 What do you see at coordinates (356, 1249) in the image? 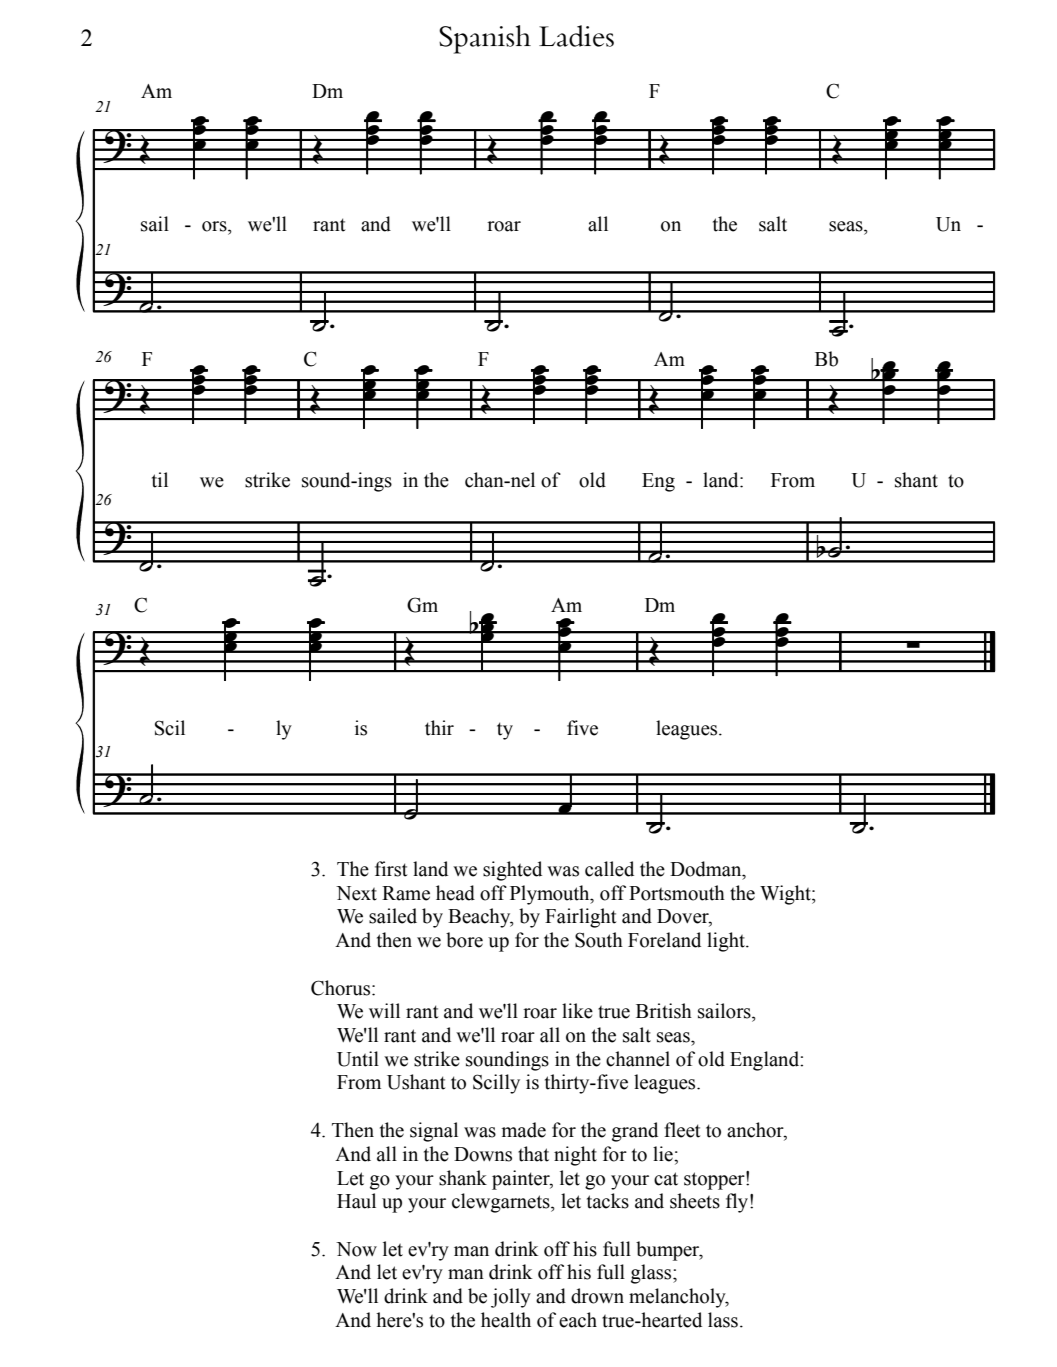
I see `Now` at bounding box center [356, 1249].
